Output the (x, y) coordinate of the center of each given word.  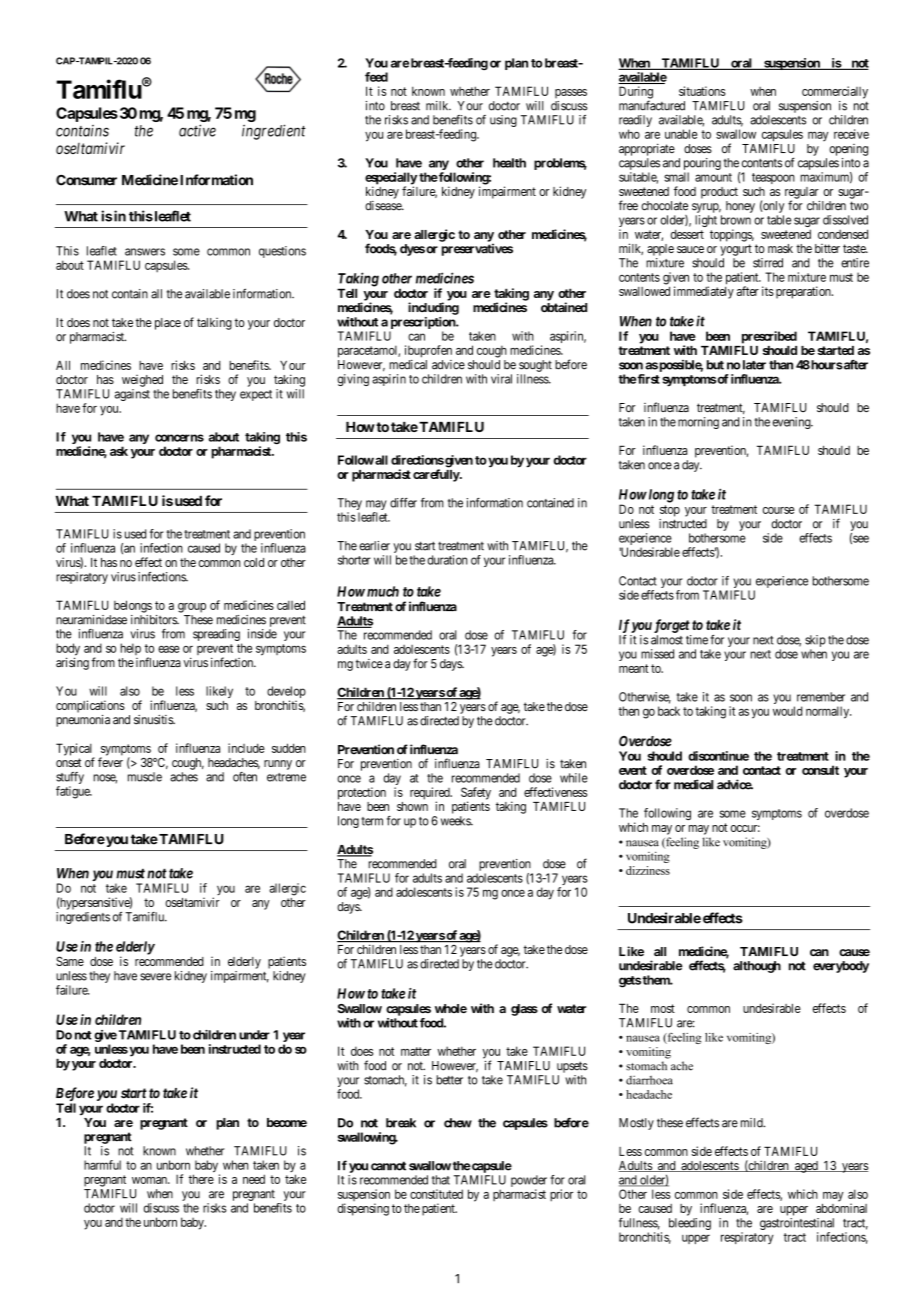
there (201, 1179)
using (503, 121)
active (197, 130)
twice (369, 664)
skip (815, 641)
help (130, 649)
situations (702, 91)
